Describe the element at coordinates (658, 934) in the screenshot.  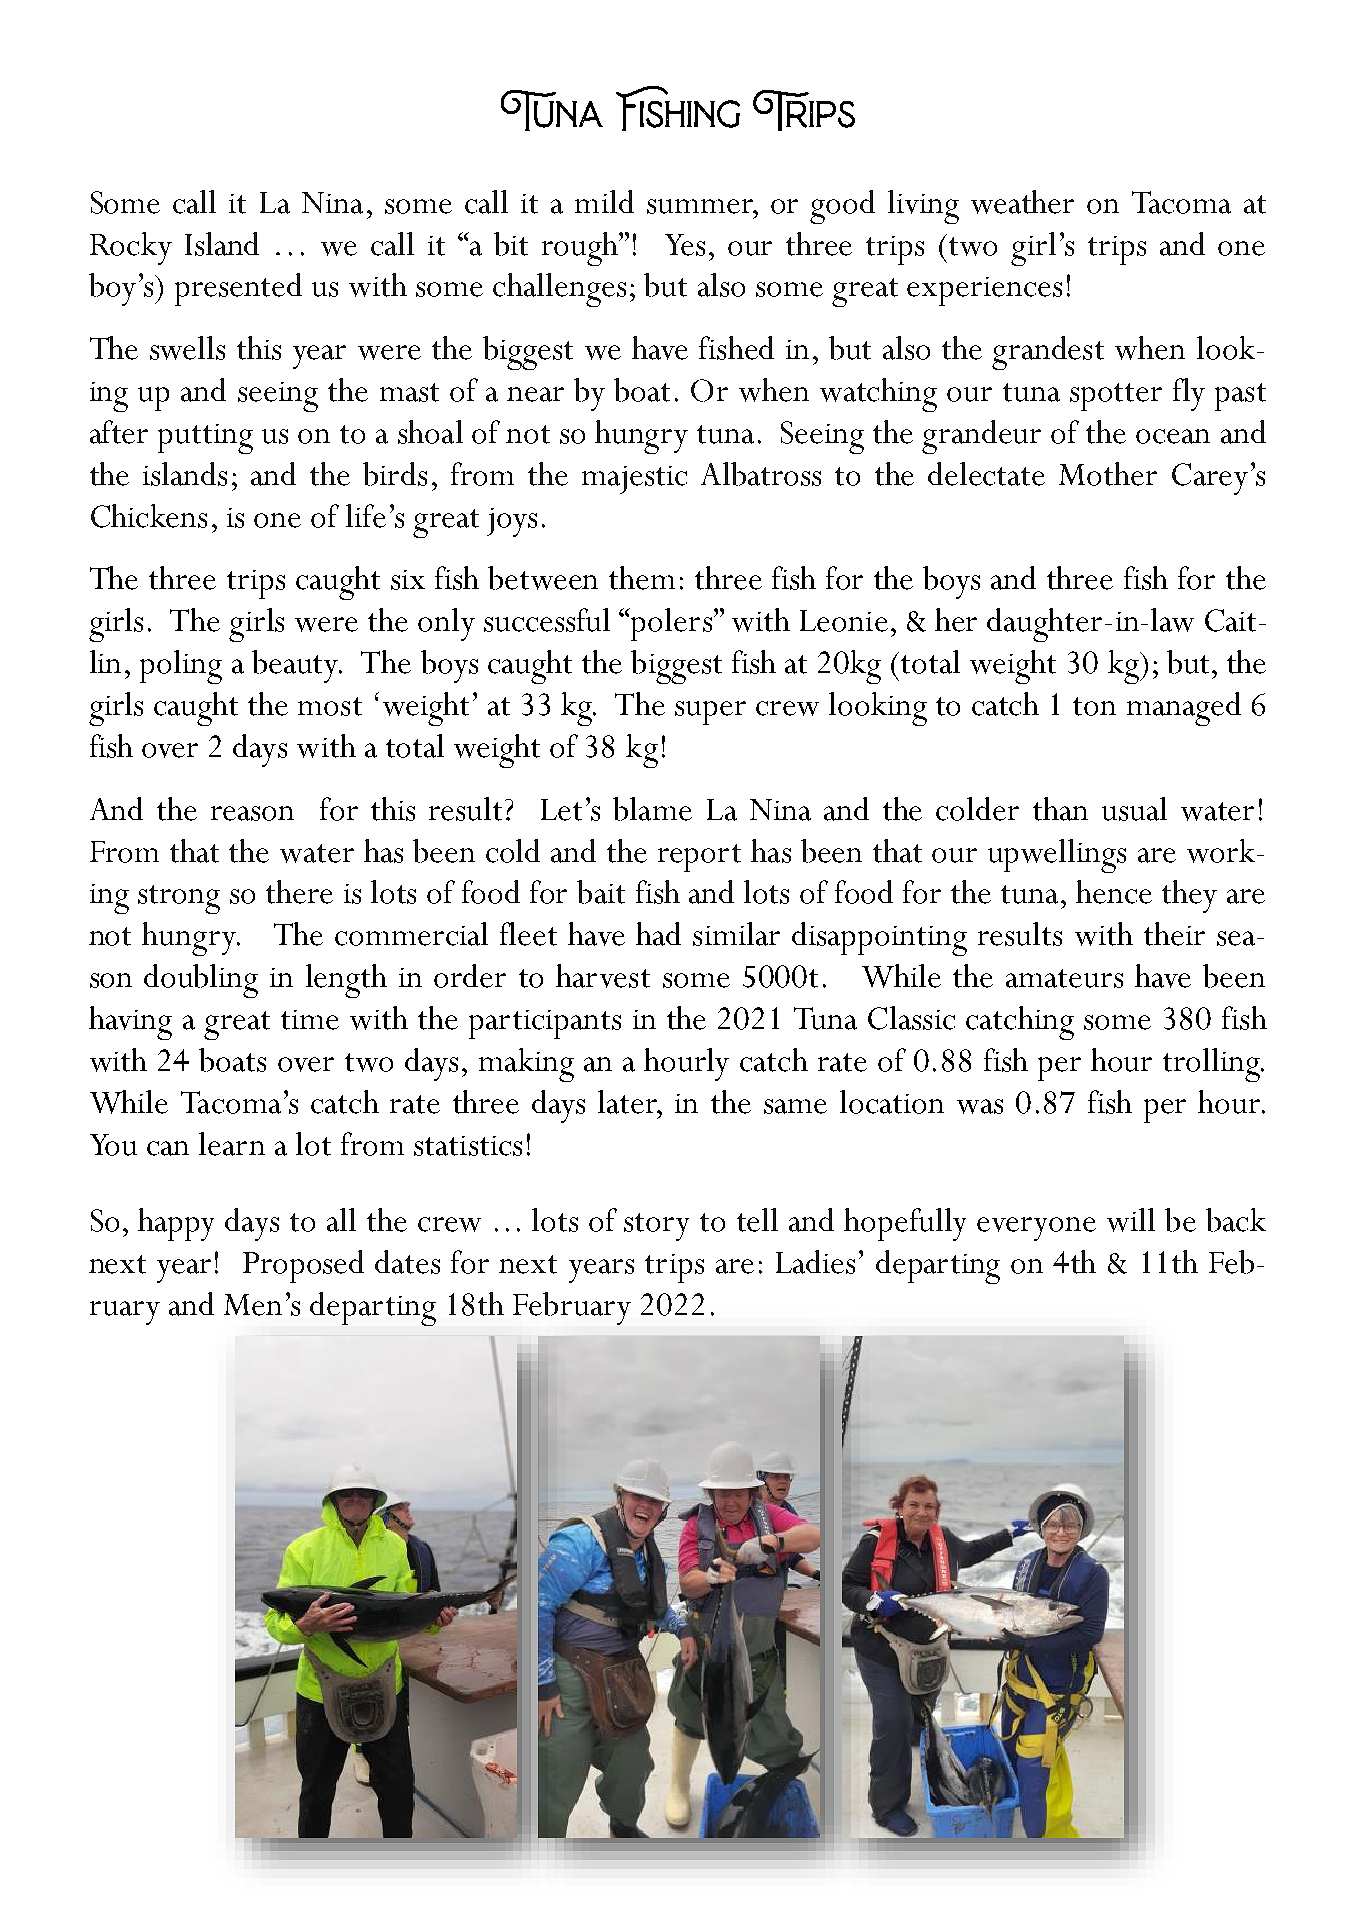
I see `had` at that location.
